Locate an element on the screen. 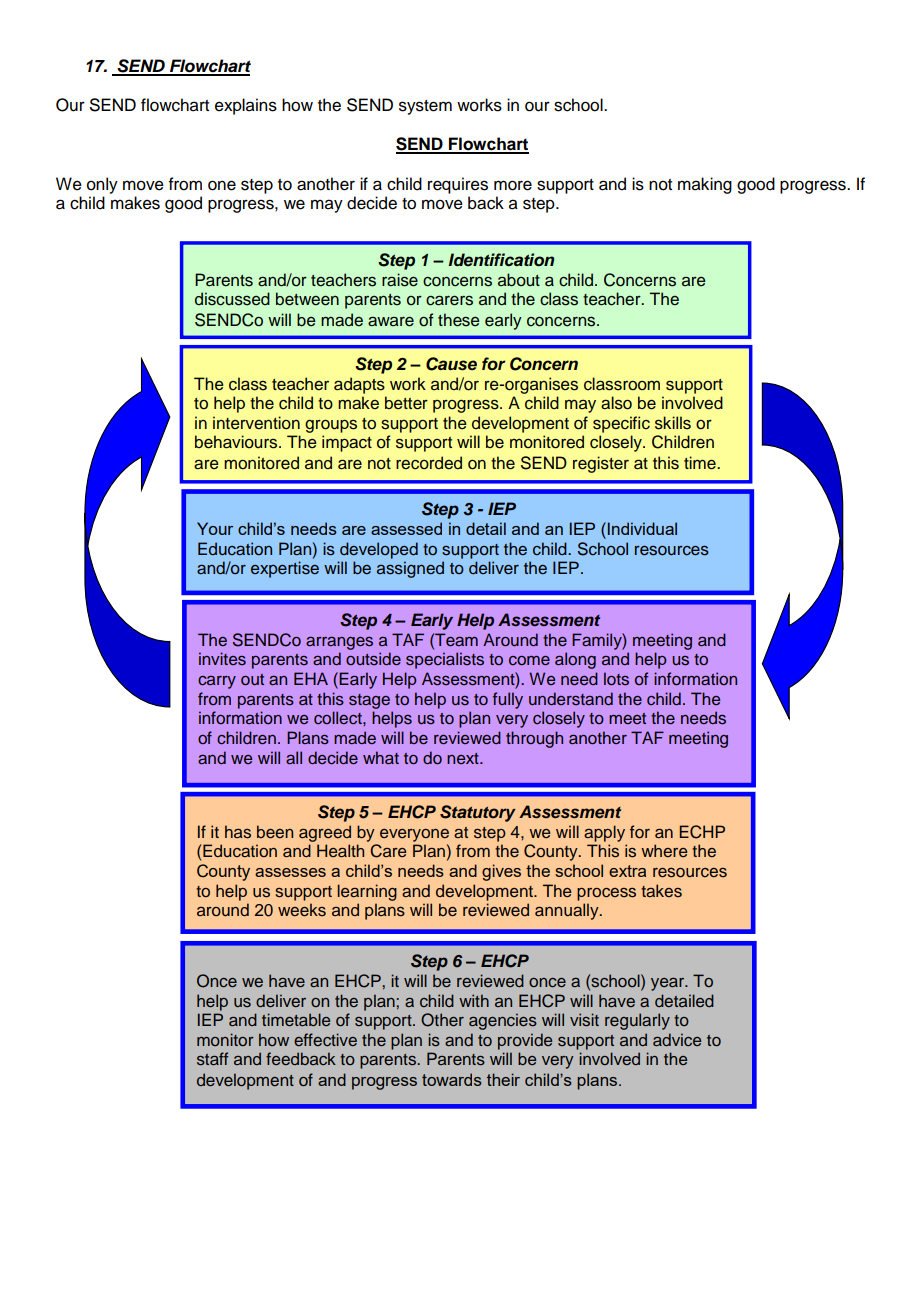 This screenshot has height=1308, width=924. explains is located at coordinates (246, 106).
